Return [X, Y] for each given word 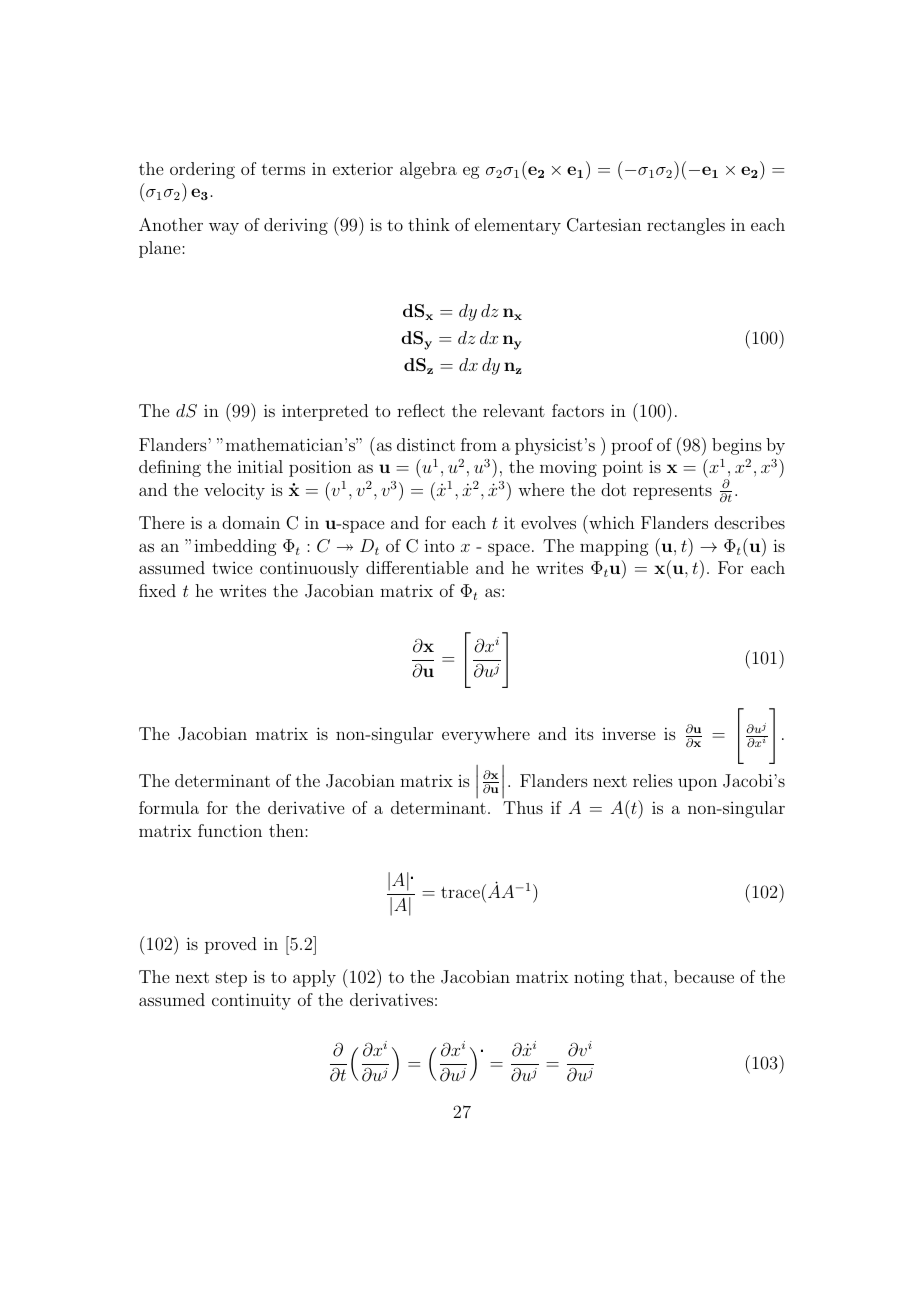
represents [672, 492]
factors [578, 410]
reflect [421, 410]
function [230, 830]
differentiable [417, 567]
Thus [523, 807]
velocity [234, 491]
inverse [628, 734]
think [429, 224]
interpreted [325, 412]
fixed [157, 590]
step [231, 979]
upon [697, 784]
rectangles [686, 226]
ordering [202, 170]
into [439, 545]
